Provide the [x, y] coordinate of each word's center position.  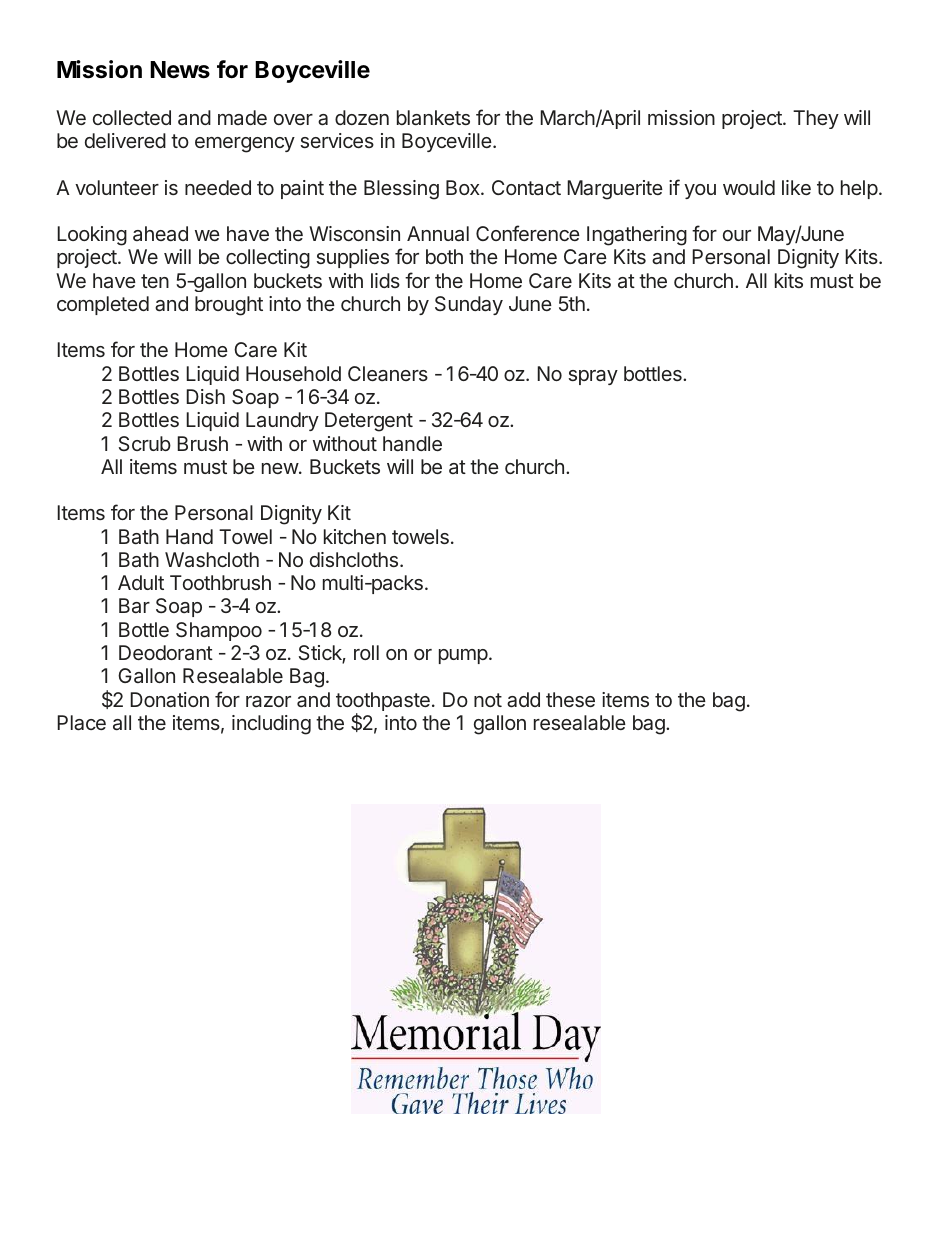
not [488, 700]
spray [593, 377]
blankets [433, 117]
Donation [169, 700]
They [816, 119]
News [180, 70]
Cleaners [388, 373]
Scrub [145, 443]
